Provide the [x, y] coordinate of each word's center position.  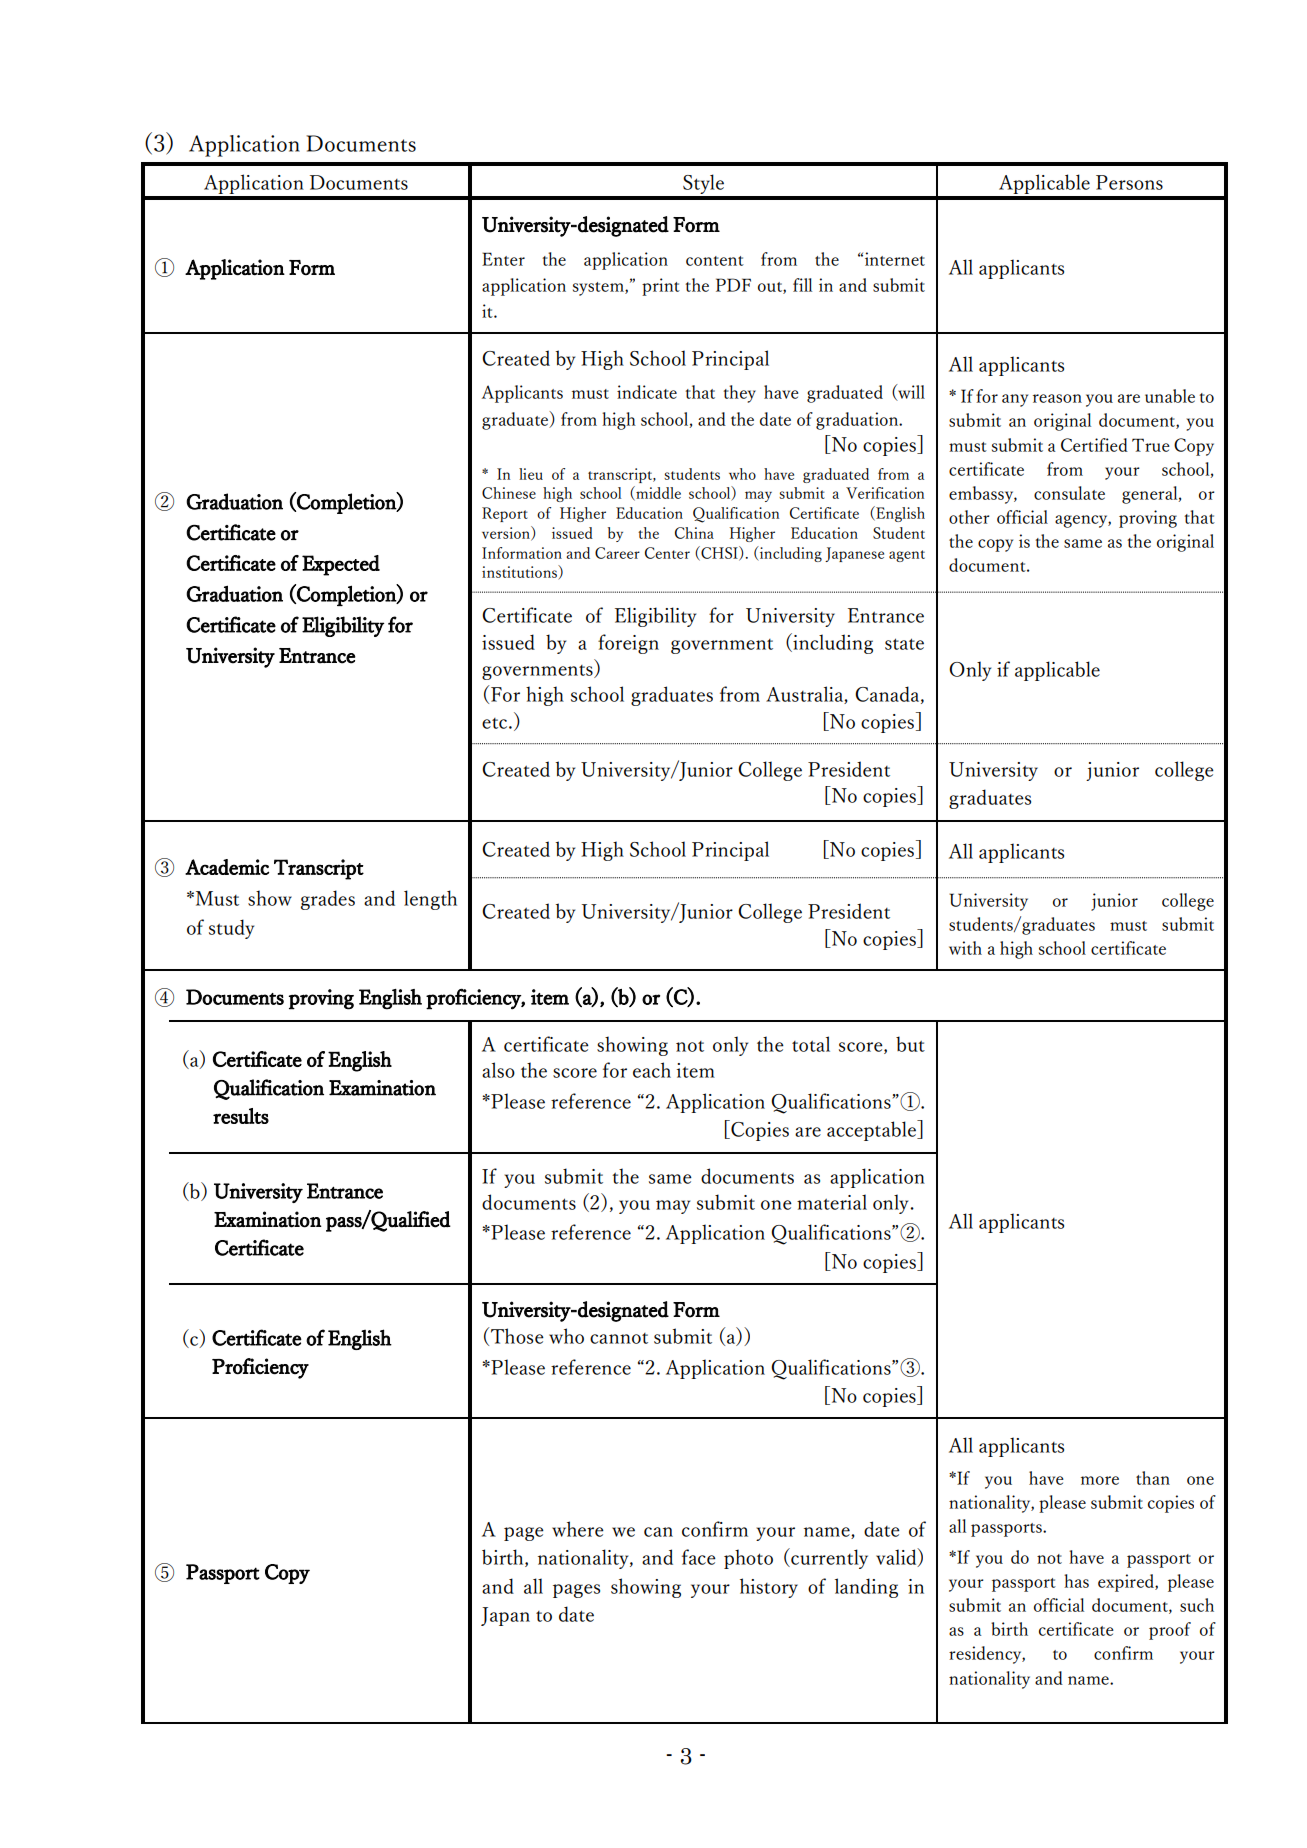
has [1076, 1581]
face [699, 1557]
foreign [628, 644]
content [715, 261]
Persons [1129, 182]
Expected [341, 565]
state [904, 644]
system [599, 289]
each [652, 1070]
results [241, 1116]
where [578, 1529]
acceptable [872, 1130]
